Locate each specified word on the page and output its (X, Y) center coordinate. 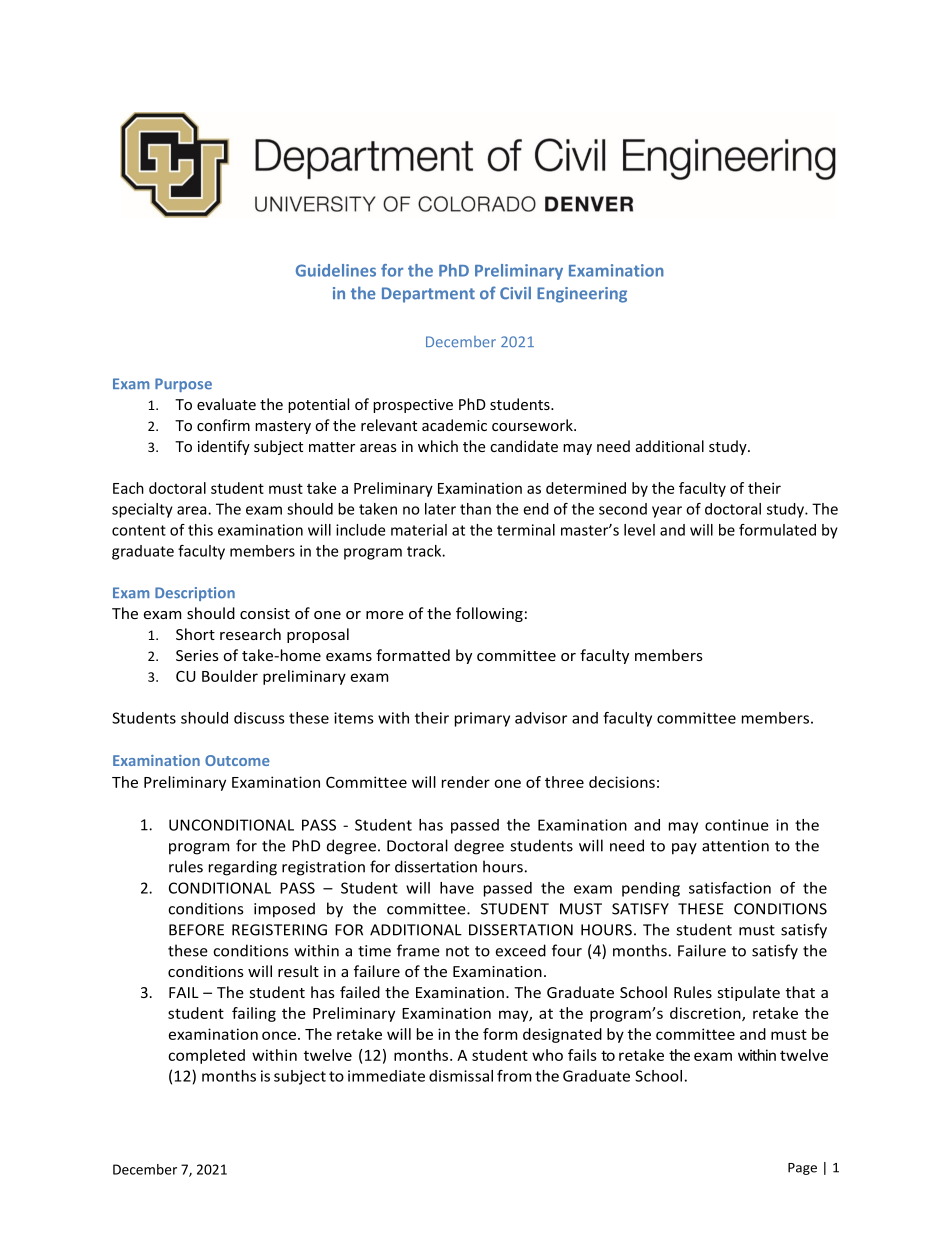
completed (206, 1056)
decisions (622, 782)
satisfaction (730, 888)
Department (428, 295)
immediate (386, 1076)
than (475, 509)
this (200, 530)
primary (482, 719)
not (457, 951)
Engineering (582, 295)
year (667, 512)
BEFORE (196, 930)
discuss (259, 718)
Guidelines (336, 270)
